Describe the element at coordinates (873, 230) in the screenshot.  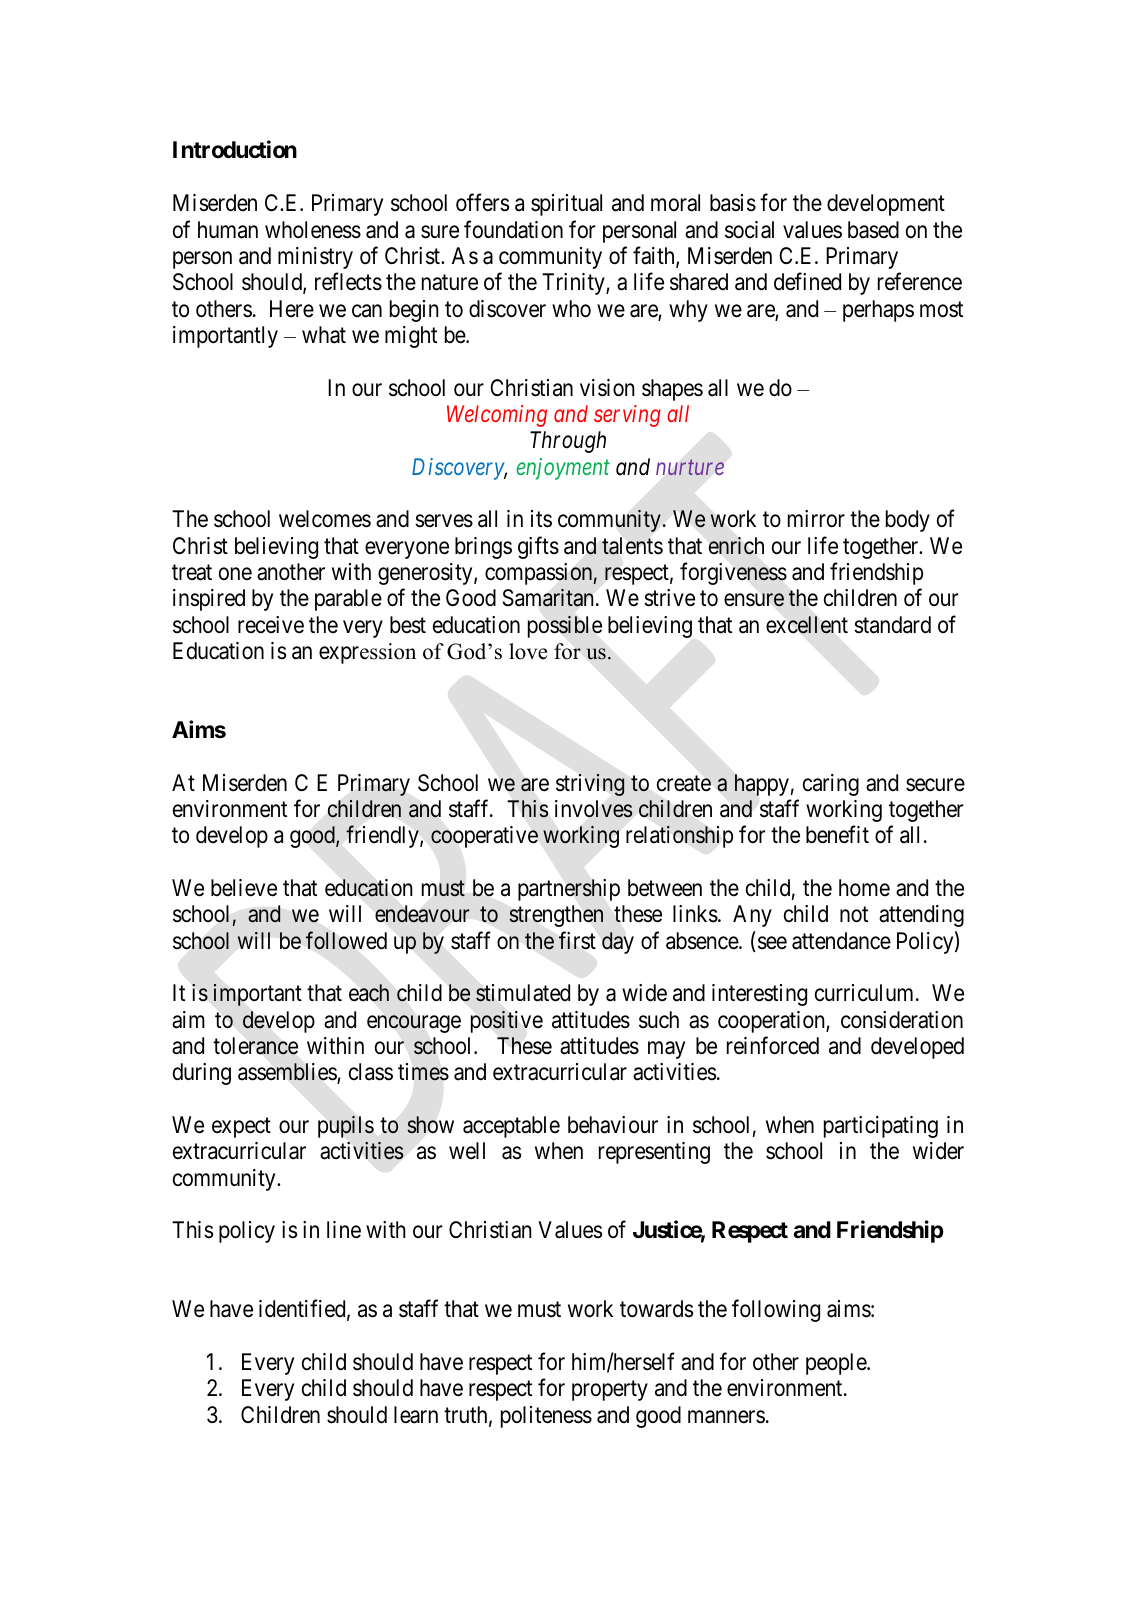
I see `based` at that location.
